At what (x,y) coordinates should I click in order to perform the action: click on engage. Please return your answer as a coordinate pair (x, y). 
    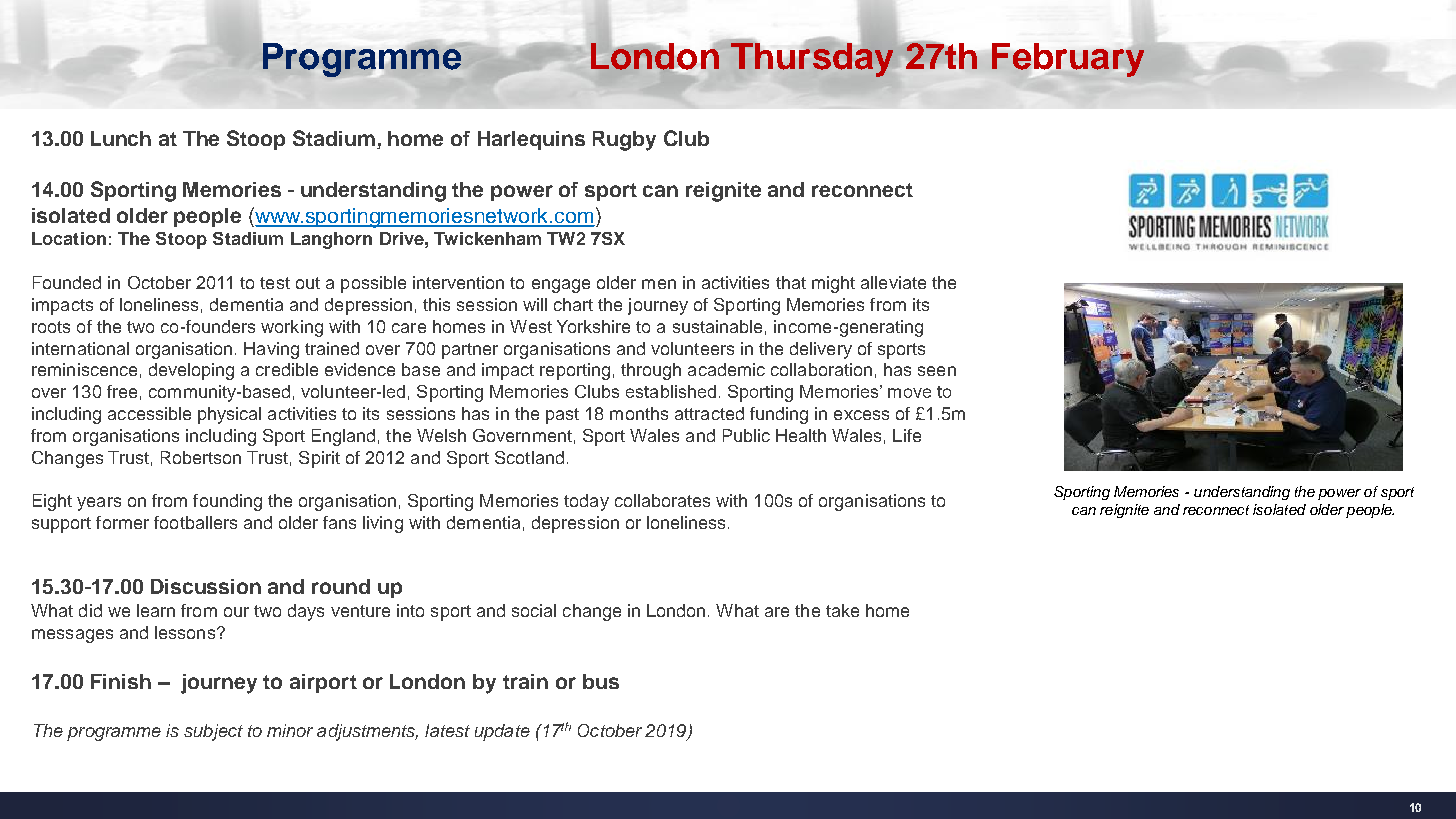
    Looking at the image, I should click on (561, 286).
